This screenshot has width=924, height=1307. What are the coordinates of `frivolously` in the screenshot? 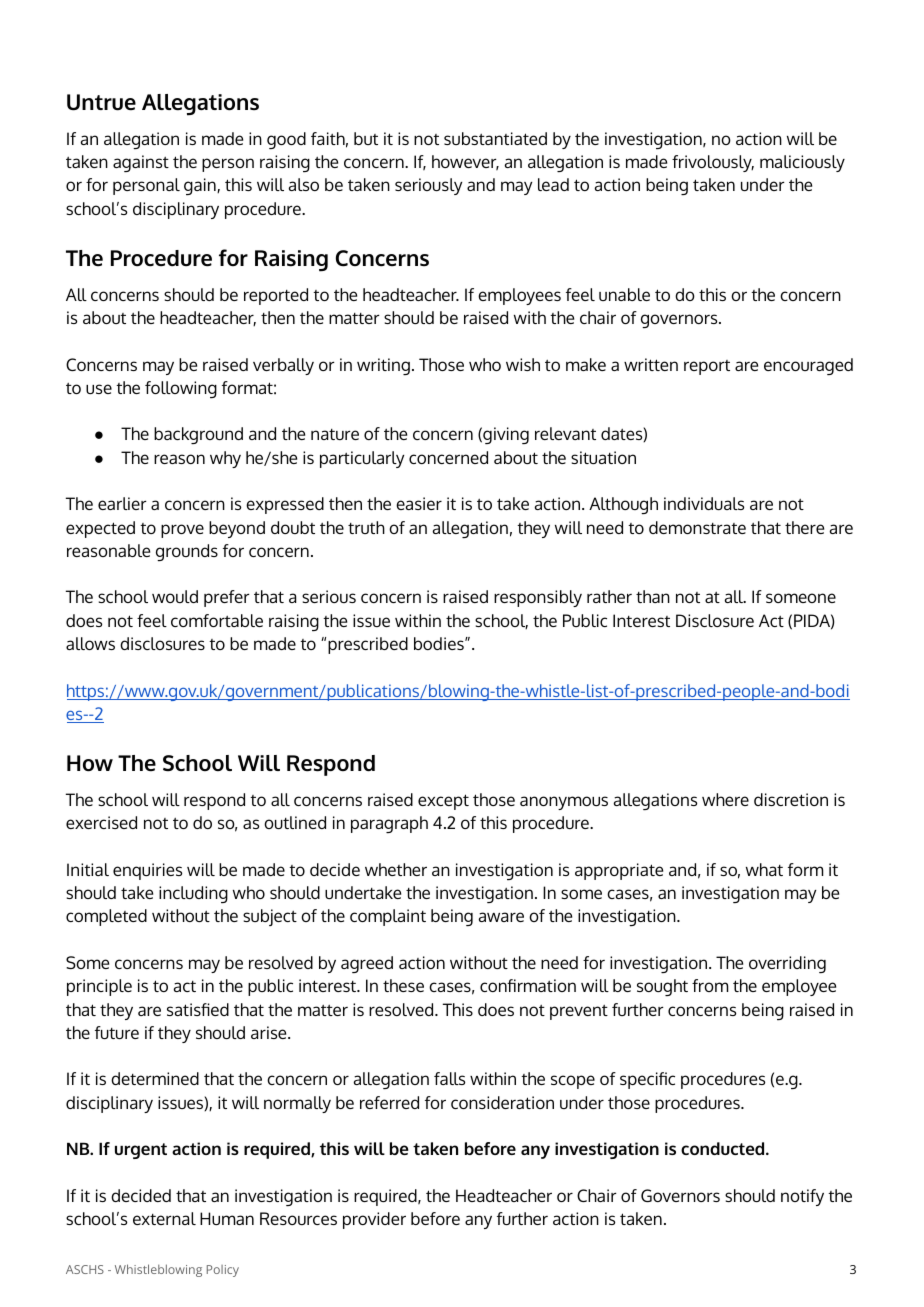 It's located at (713, 163).
